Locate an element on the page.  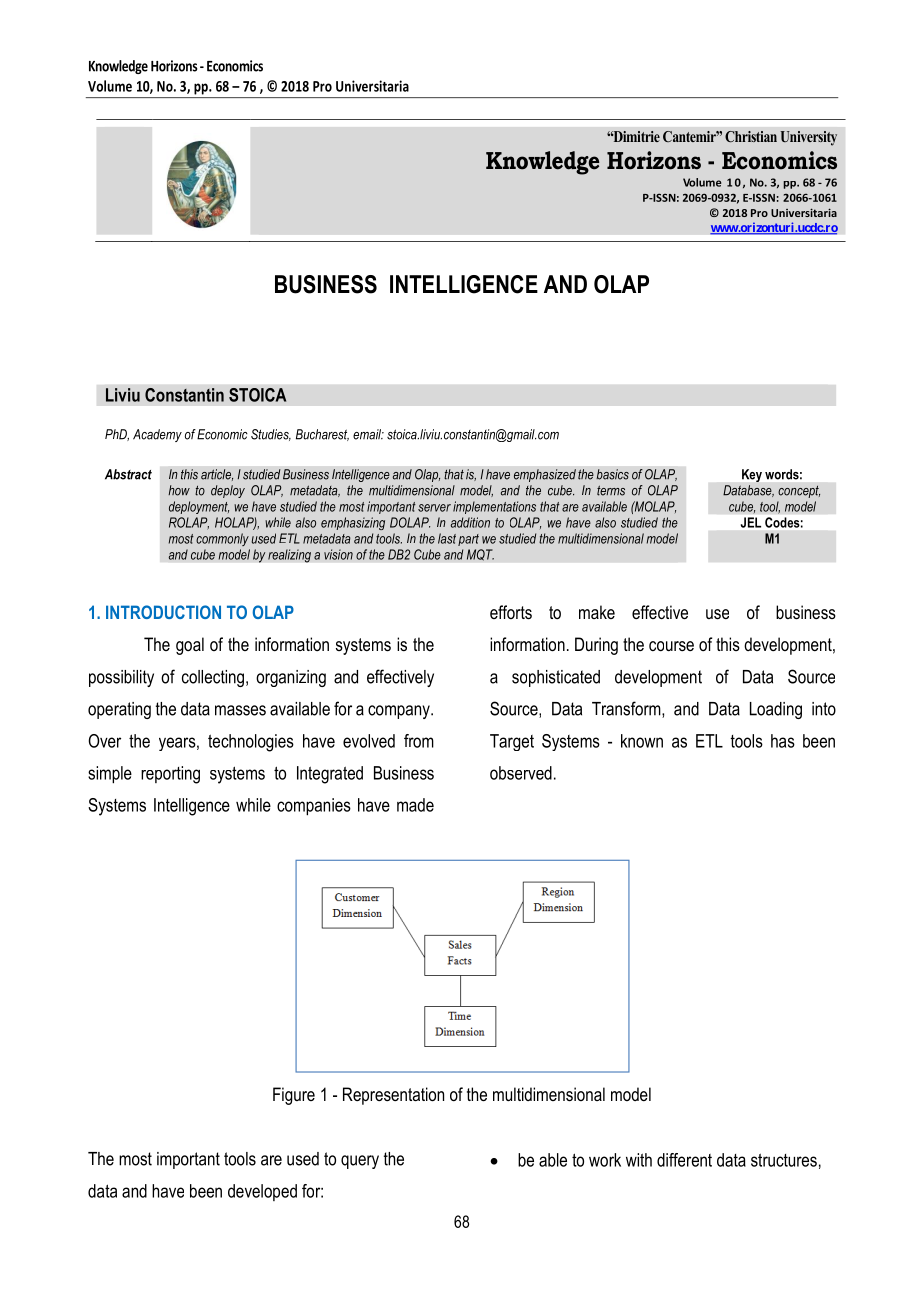
University is located at coordinates (809, 138).
